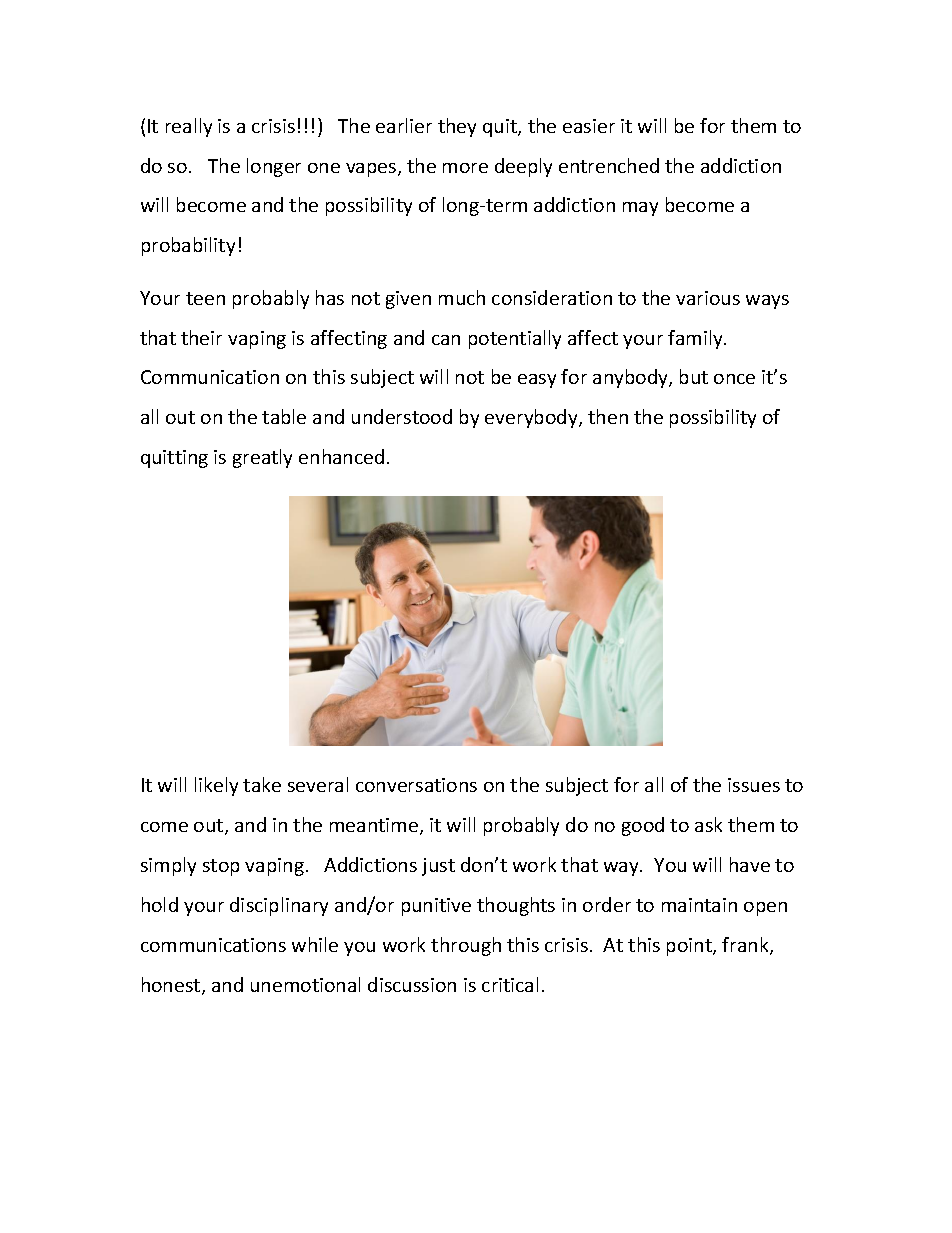 The width and height of the screenshot is (952, 1233). I want to click on take, so click(262, 784).
